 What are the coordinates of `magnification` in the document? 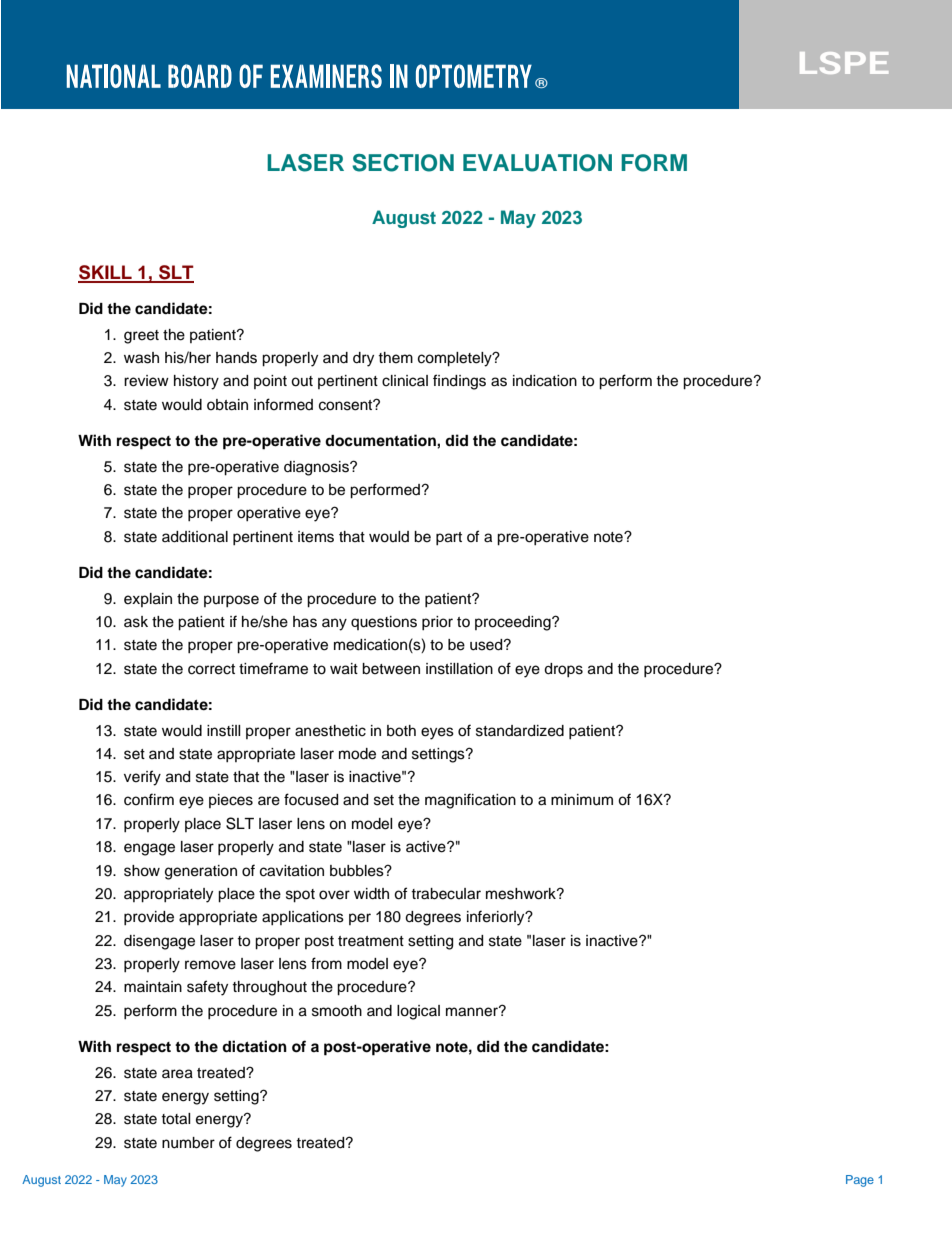 It's located at (470, 801).
